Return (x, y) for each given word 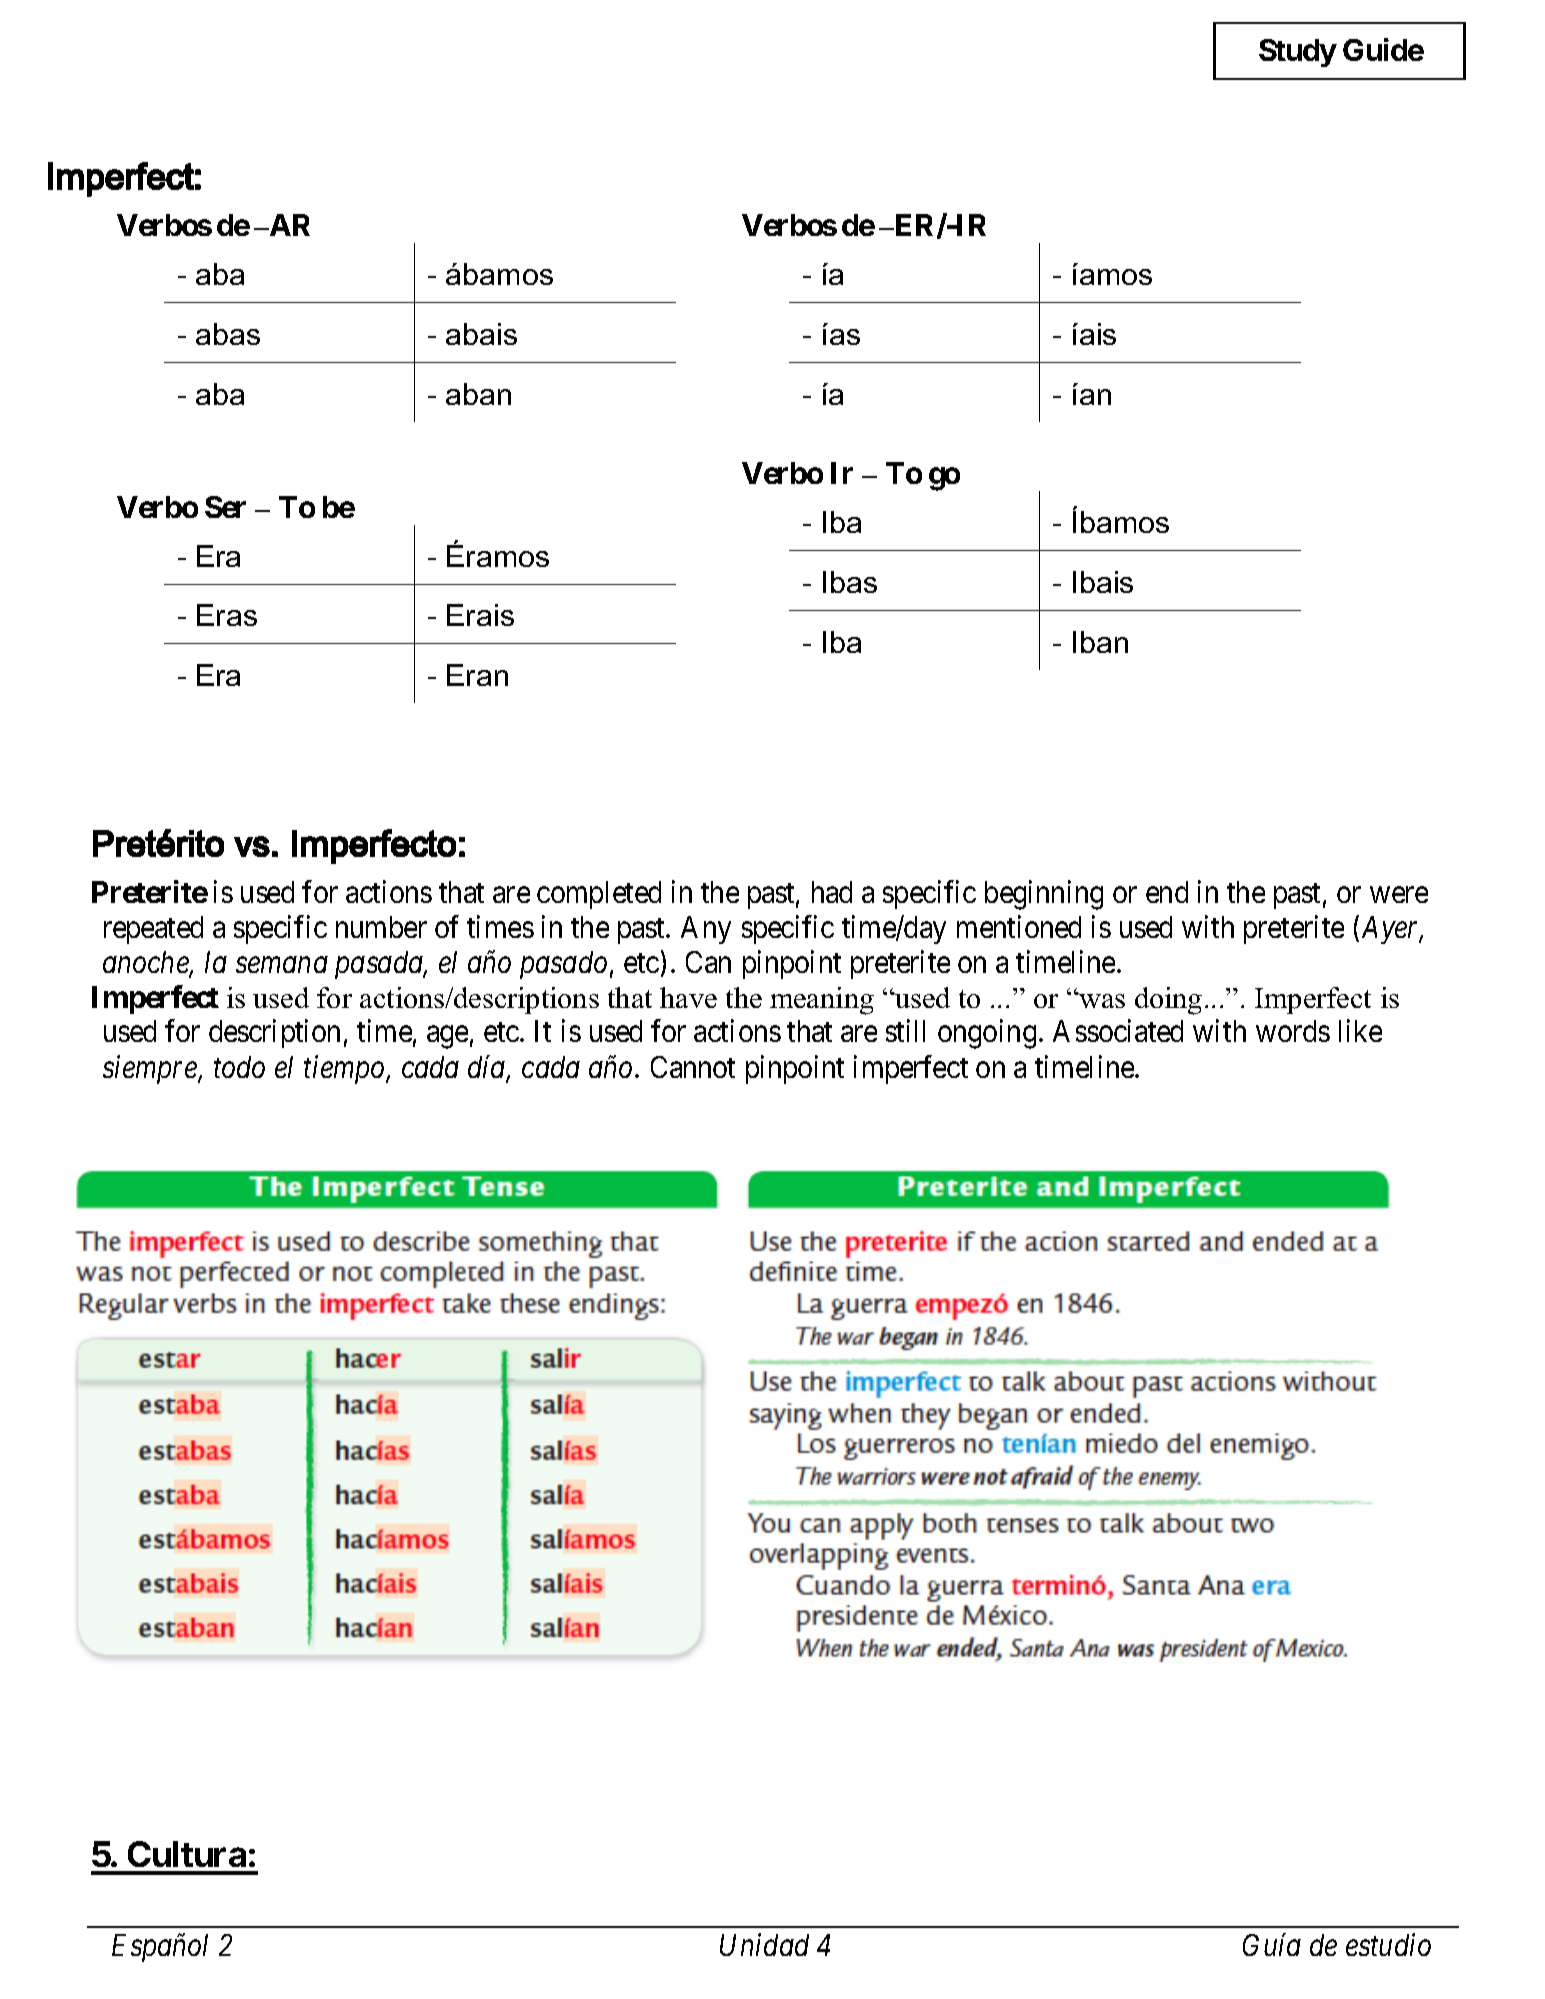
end (1167, 892)
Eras (227, 615)
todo (239, 1067)
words (1293, 1031)
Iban (1100, 642)
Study (1298, 53)
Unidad (764, 1945)
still (905, 1031)
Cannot (693, 1067)
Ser (225, 507)
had (832, 892)
